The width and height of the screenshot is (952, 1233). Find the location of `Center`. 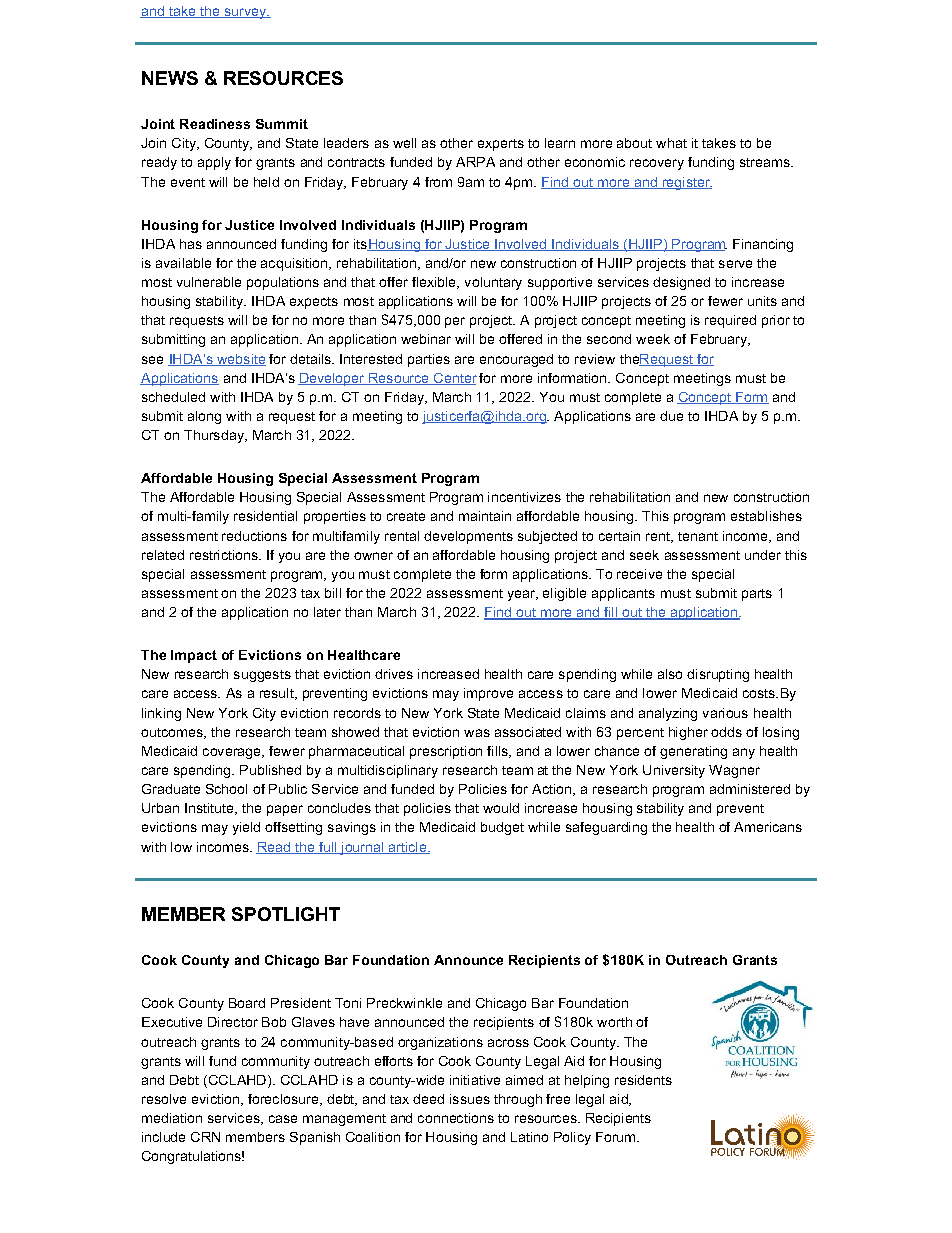

Center is located at coordinates (454, 379).
